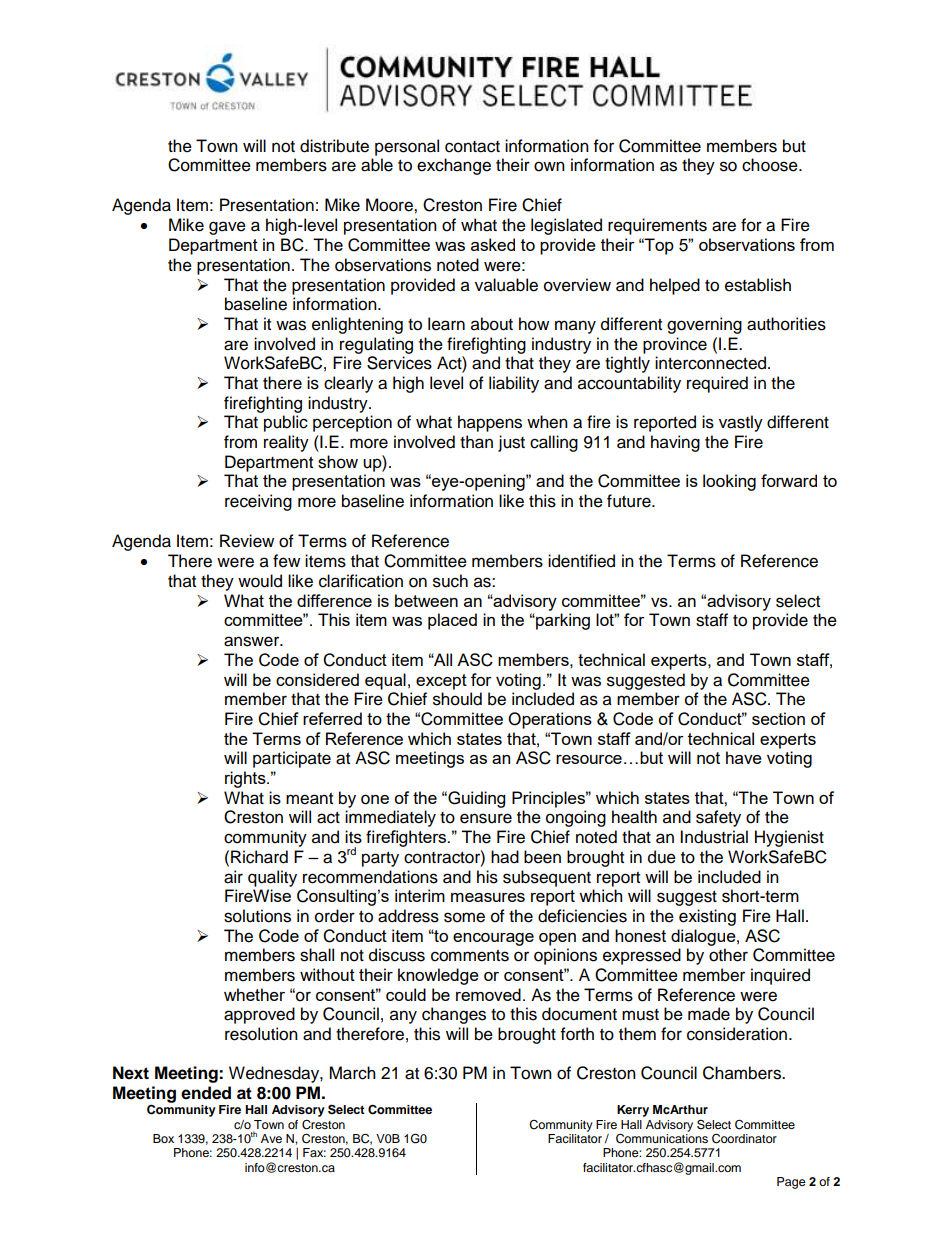 The image size is (952, 1233). What do you see at coordinates (227, 228) in the page?
I see `gave` at bounding box center [227, 228].
